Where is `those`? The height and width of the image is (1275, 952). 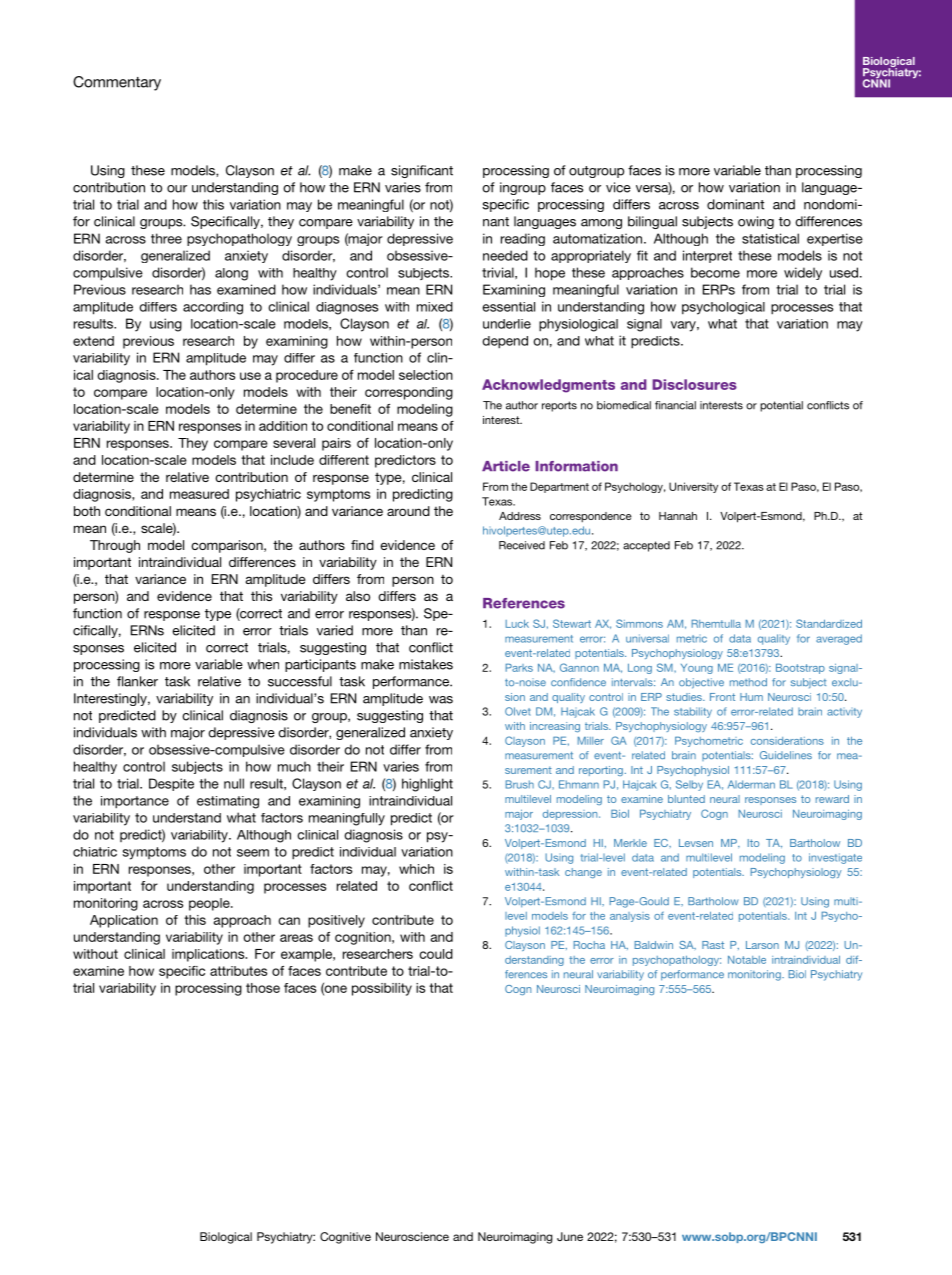
those is located at coordinates (263, 988).
